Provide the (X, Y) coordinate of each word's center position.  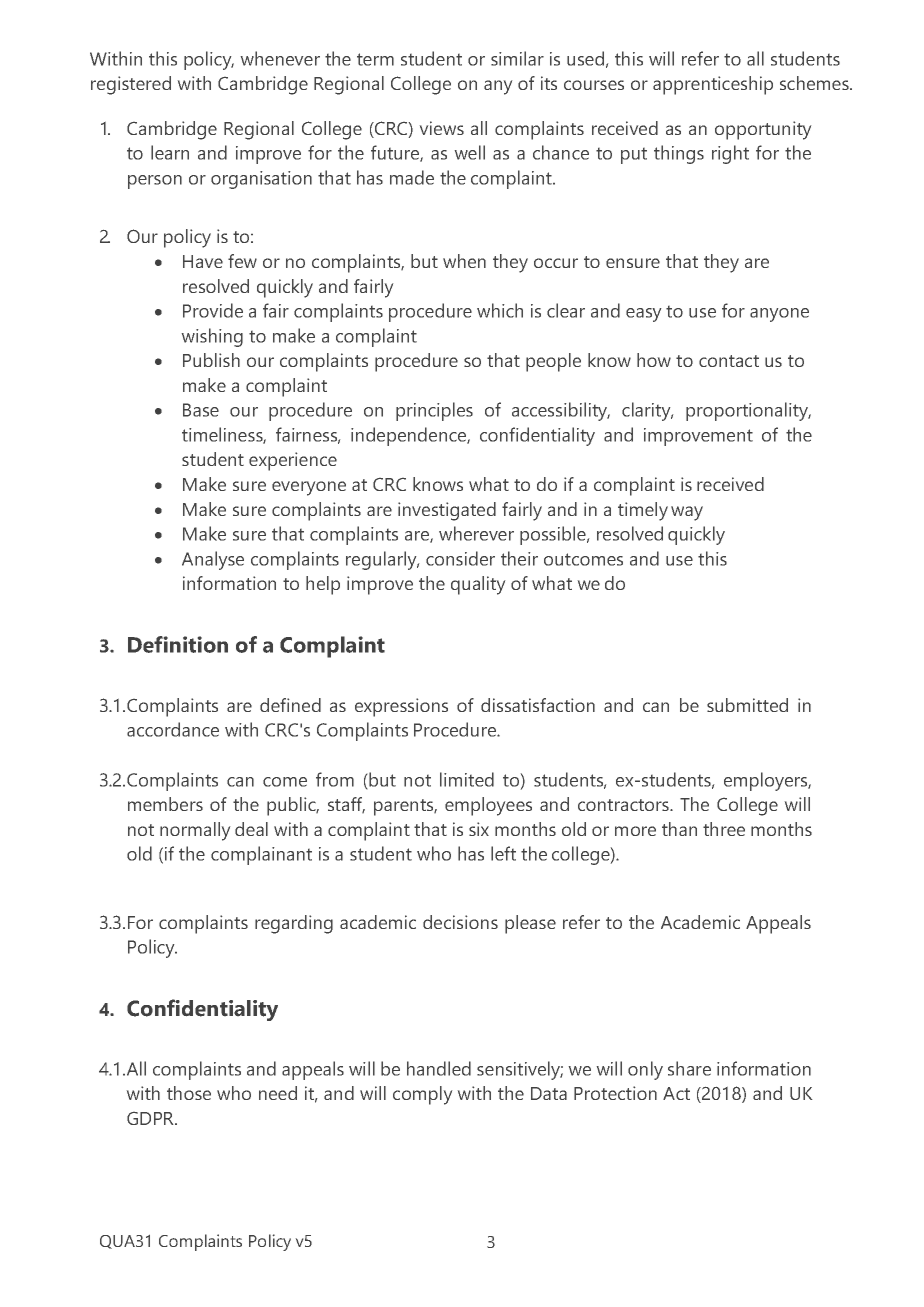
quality (478, 585)
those (189, 1093)
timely (643, 511)
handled (439, 1068)
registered (131, 85)
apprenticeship (713, 85)
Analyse (213, 560)
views (442, 128)
